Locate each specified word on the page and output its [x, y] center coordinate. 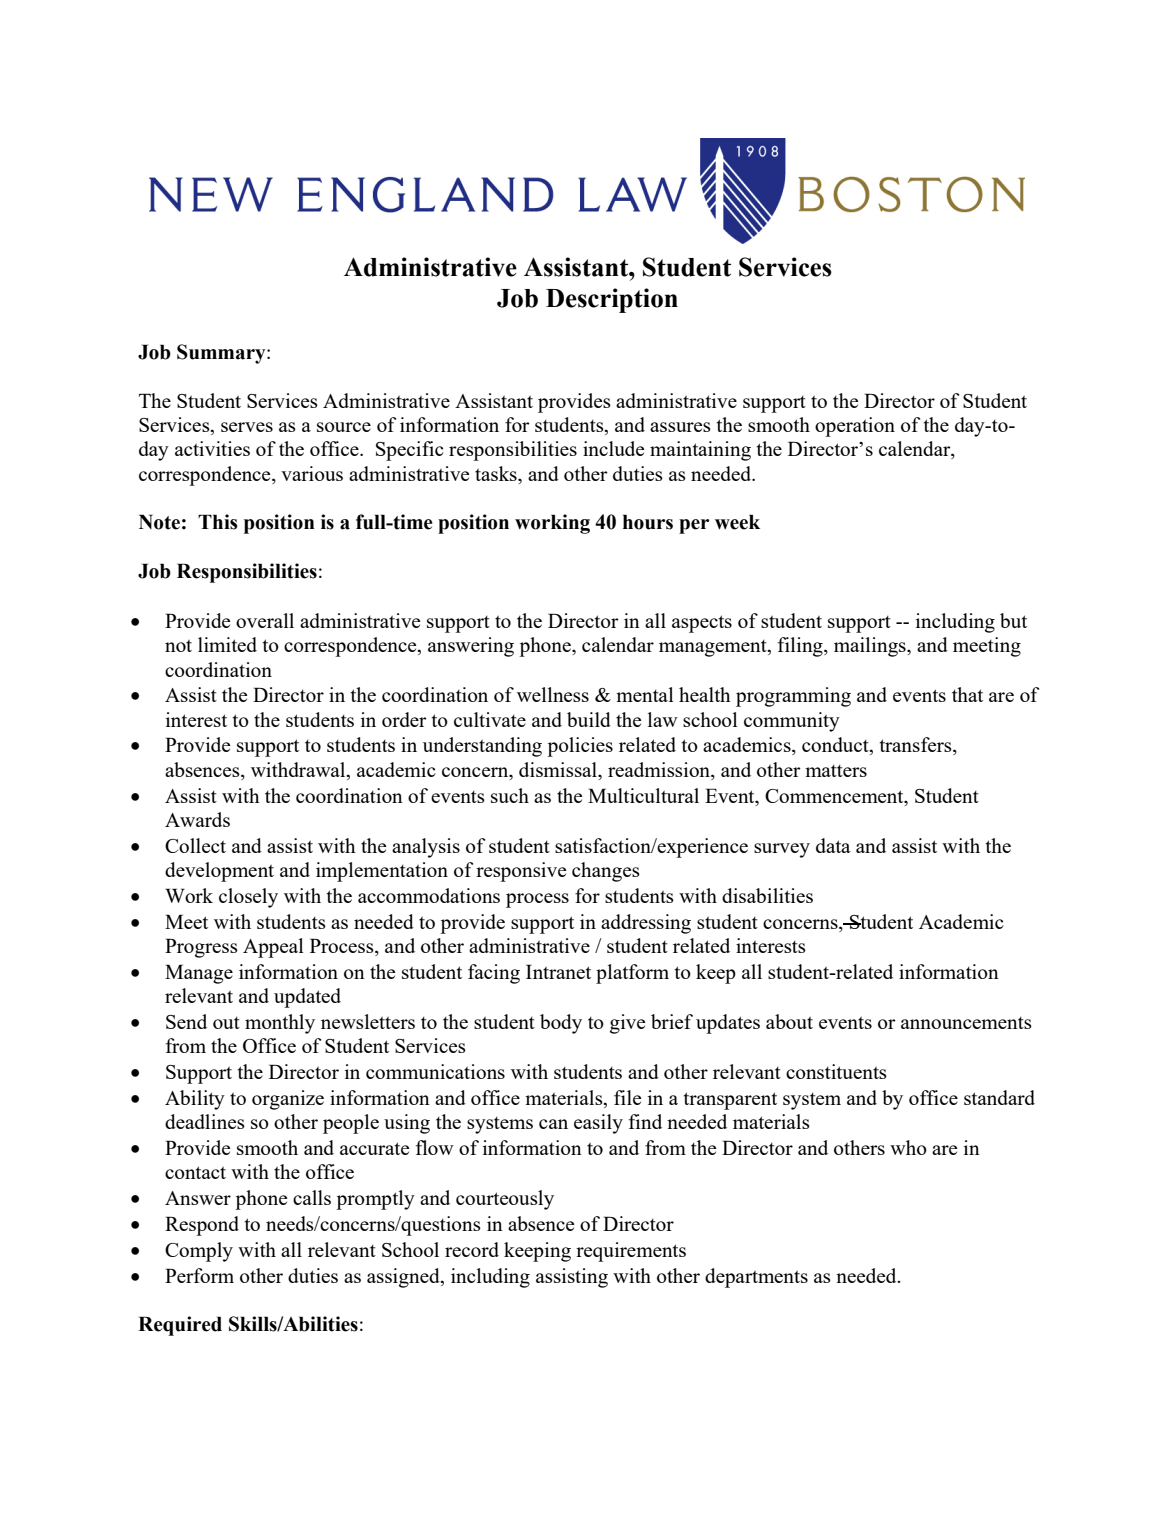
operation [855, 427]
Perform [199, 1275]
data [833, 845]
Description [612, 300]
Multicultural [643, 795]
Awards [197, 819]
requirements [631, 1252]
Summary [222, 354]
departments [756, 1278]
